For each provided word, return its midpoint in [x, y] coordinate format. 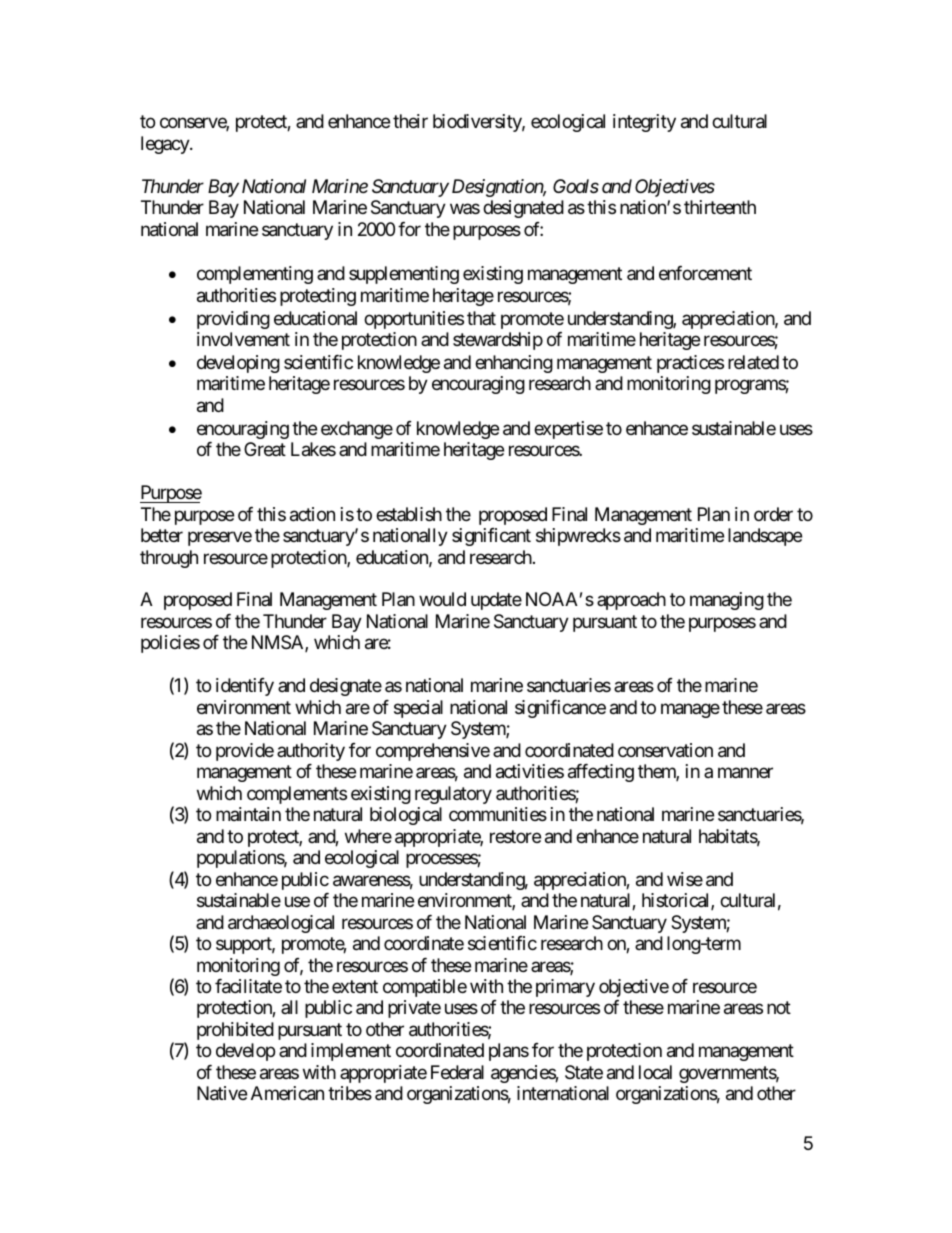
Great [265, 449]
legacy [166, 145]
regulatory [453, 795]
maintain [248, 814]
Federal [457, 1072]
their [410, 121]
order [773, 514]
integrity [644, 123]
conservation [665, 750]
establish [409, 514]
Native [222, 1093]
